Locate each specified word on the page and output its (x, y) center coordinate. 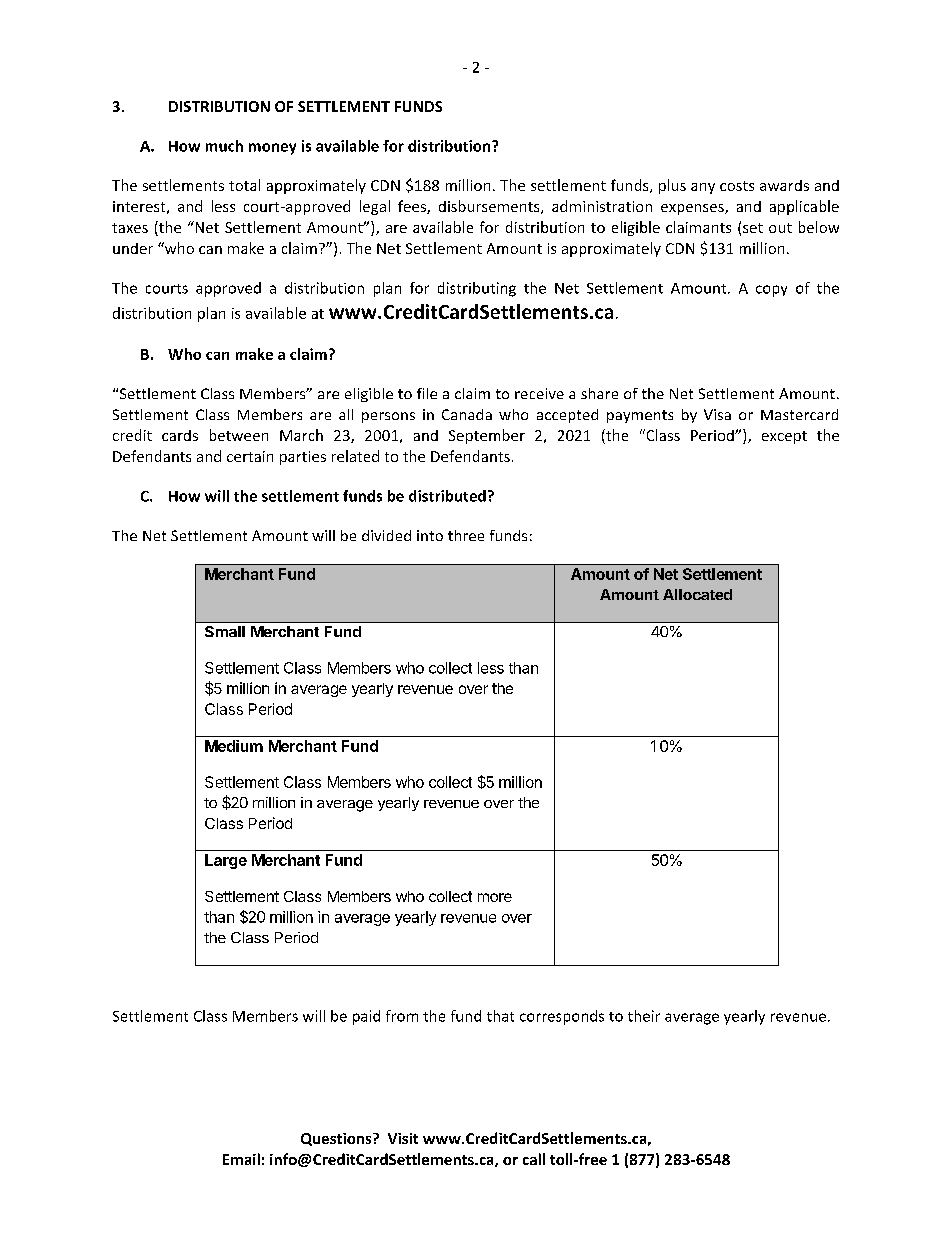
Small (225, 631)
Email (241, 1159)
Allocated (697, 594)
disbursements (490, 207)
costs (737, 186)
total (244, 185)
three (466, 535)
